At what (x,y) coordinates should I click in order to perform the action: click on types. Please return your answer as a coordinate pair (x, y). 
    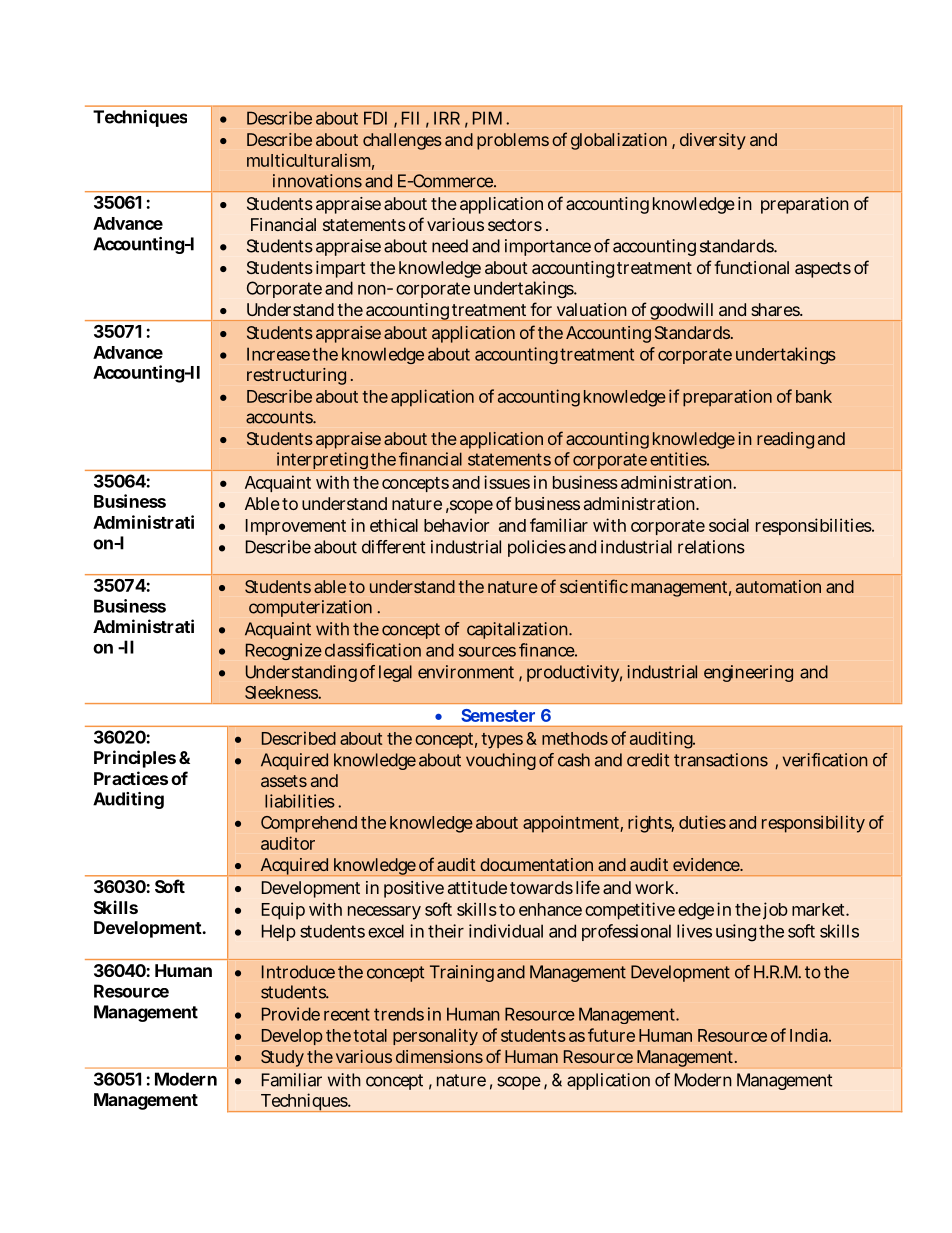
    Looking at the image, I should click on (502, 741).
